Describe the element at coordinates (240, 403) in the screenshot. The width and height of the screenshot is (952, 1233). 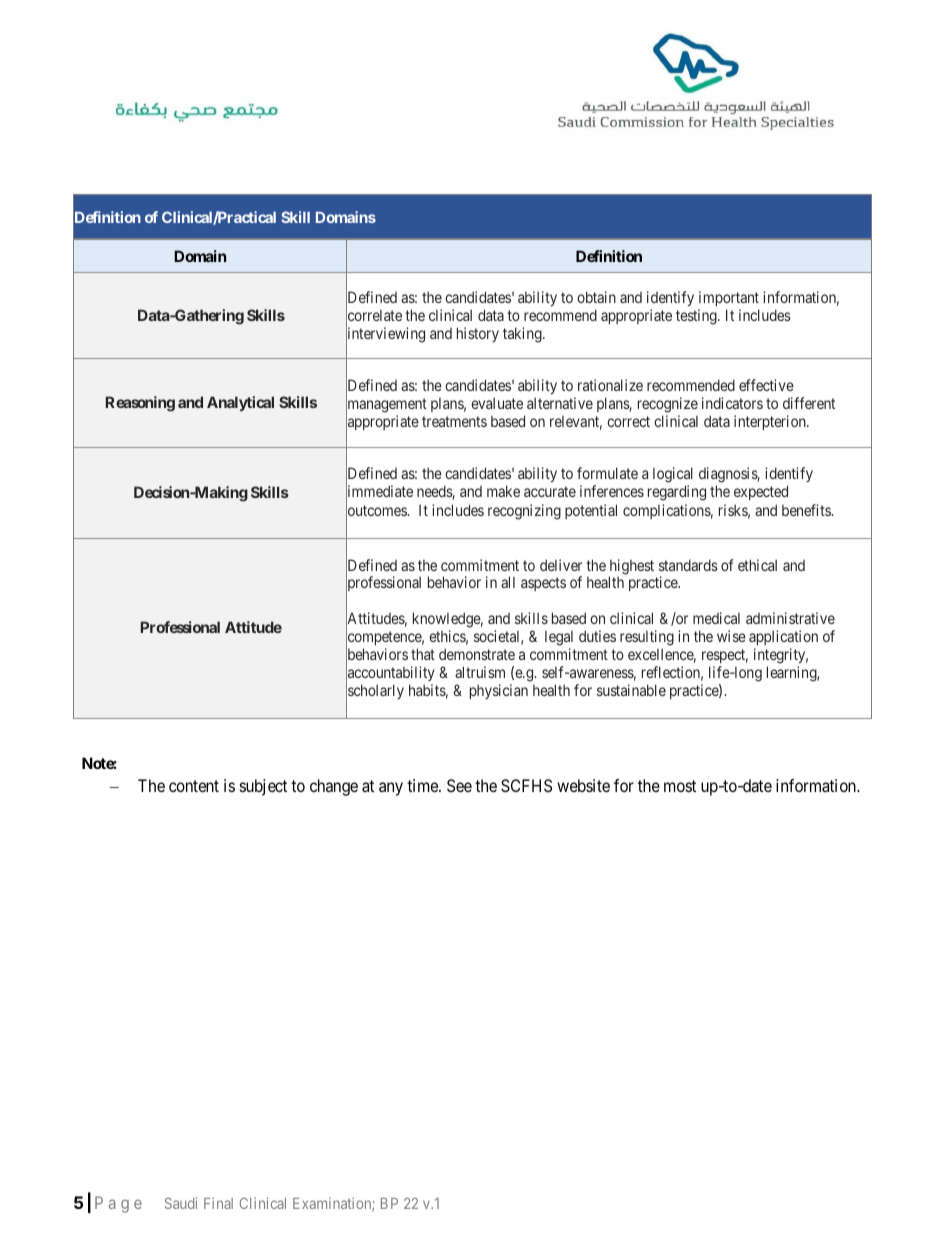
I see `Analytical` at that location.
